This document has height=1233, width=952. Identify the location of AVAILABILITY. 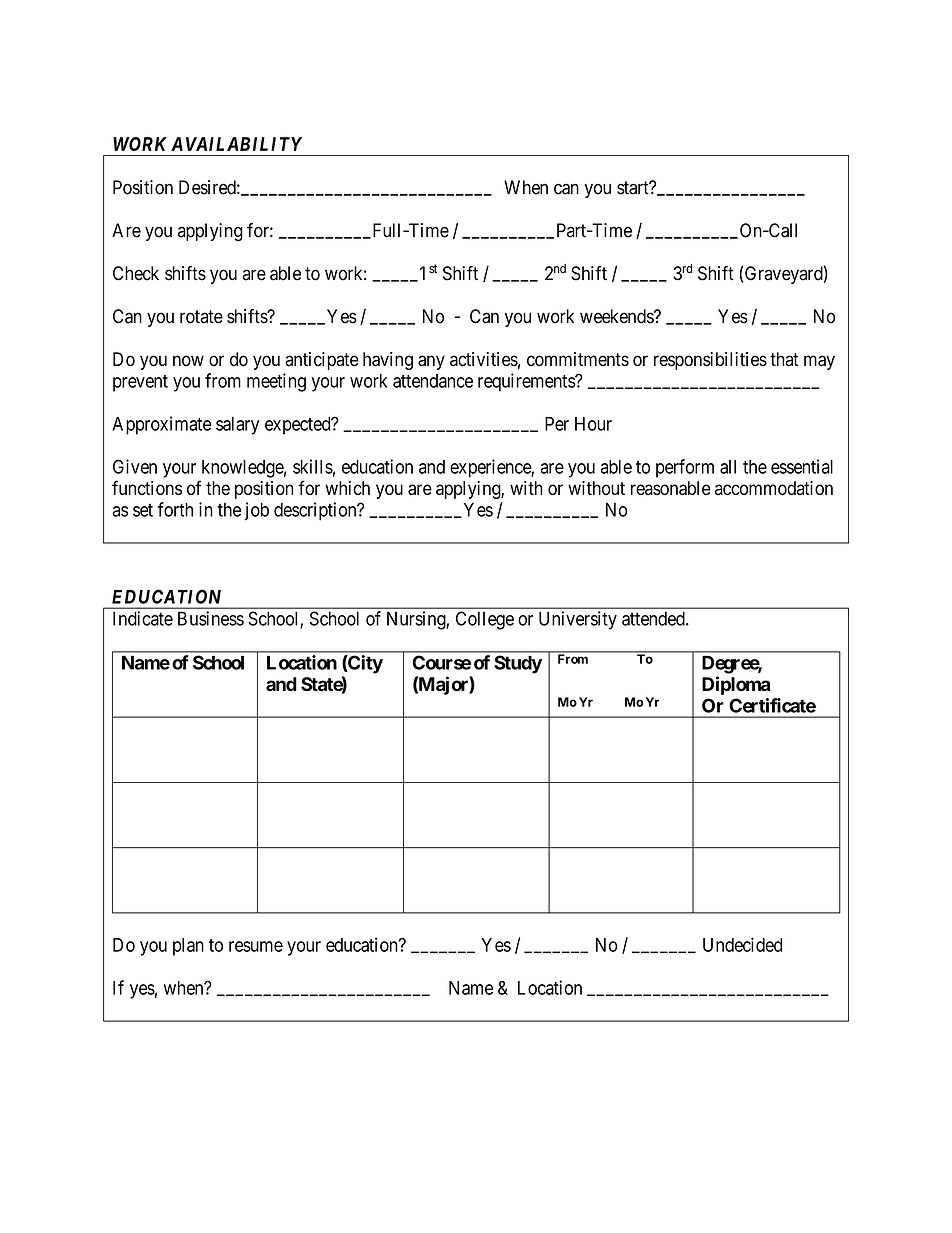
(236, 144).
